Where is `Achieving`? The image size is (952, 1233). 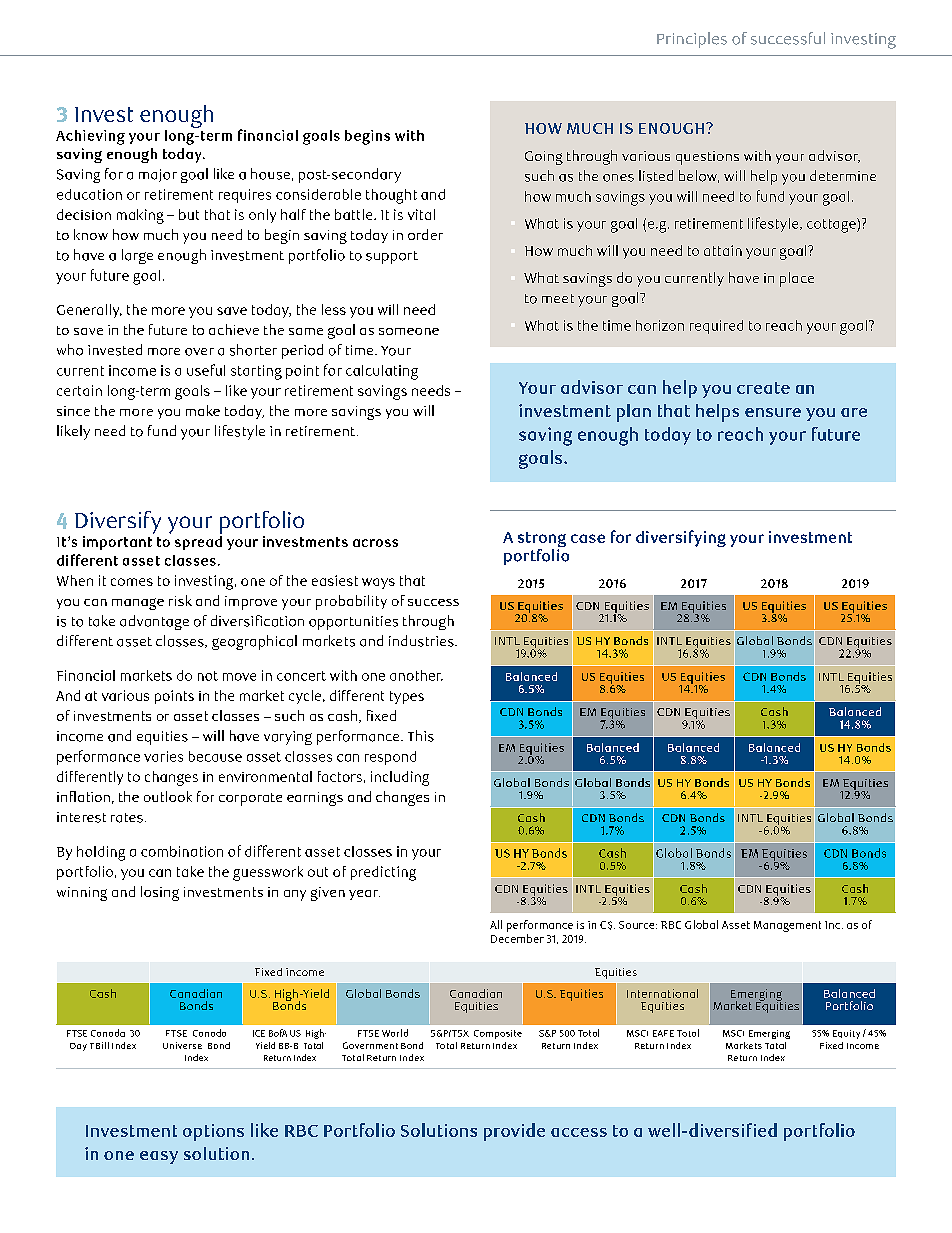 Achieving is located at coordinates (90, 137).
